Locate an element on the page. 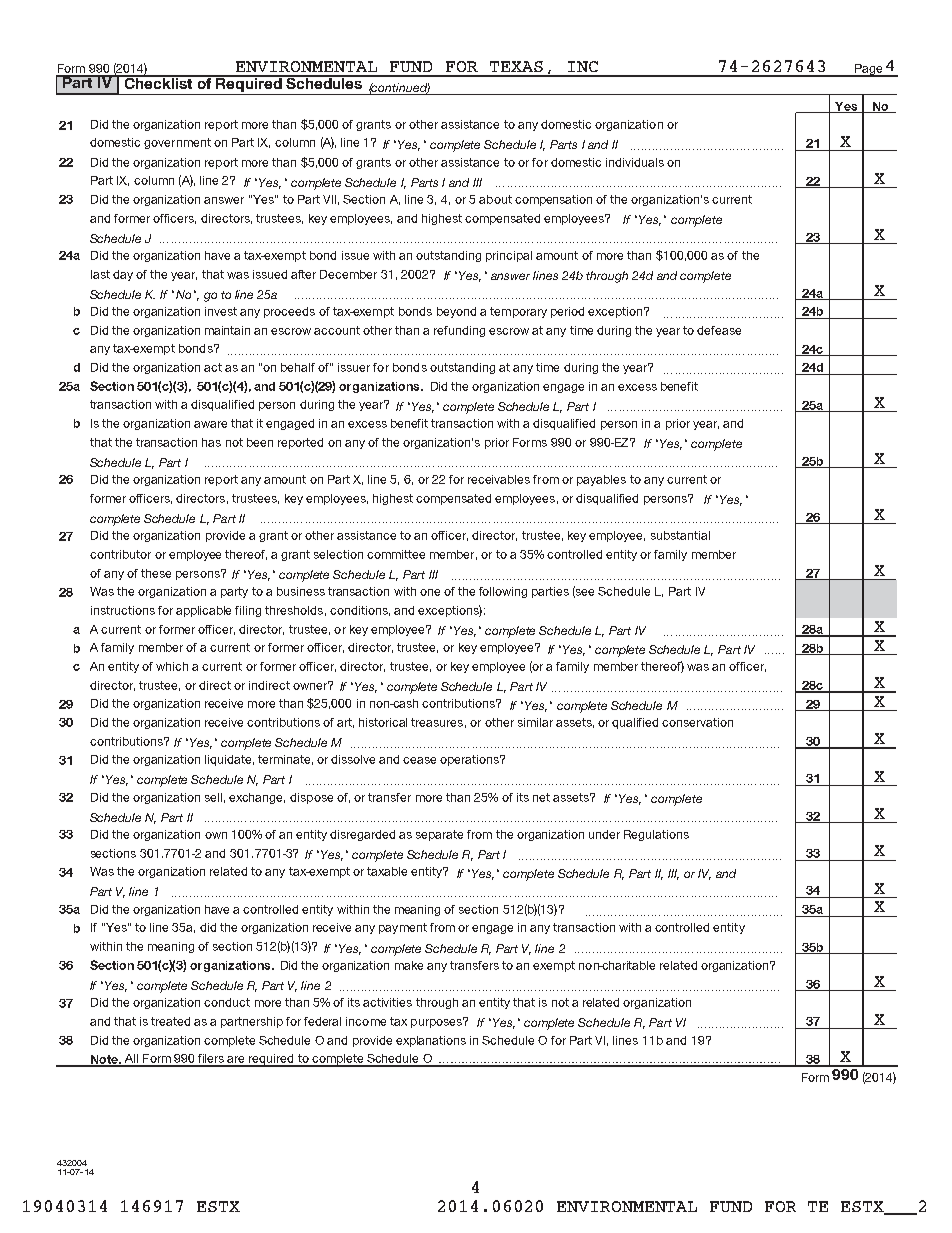  treated is located at coordinates (170, 1021).
